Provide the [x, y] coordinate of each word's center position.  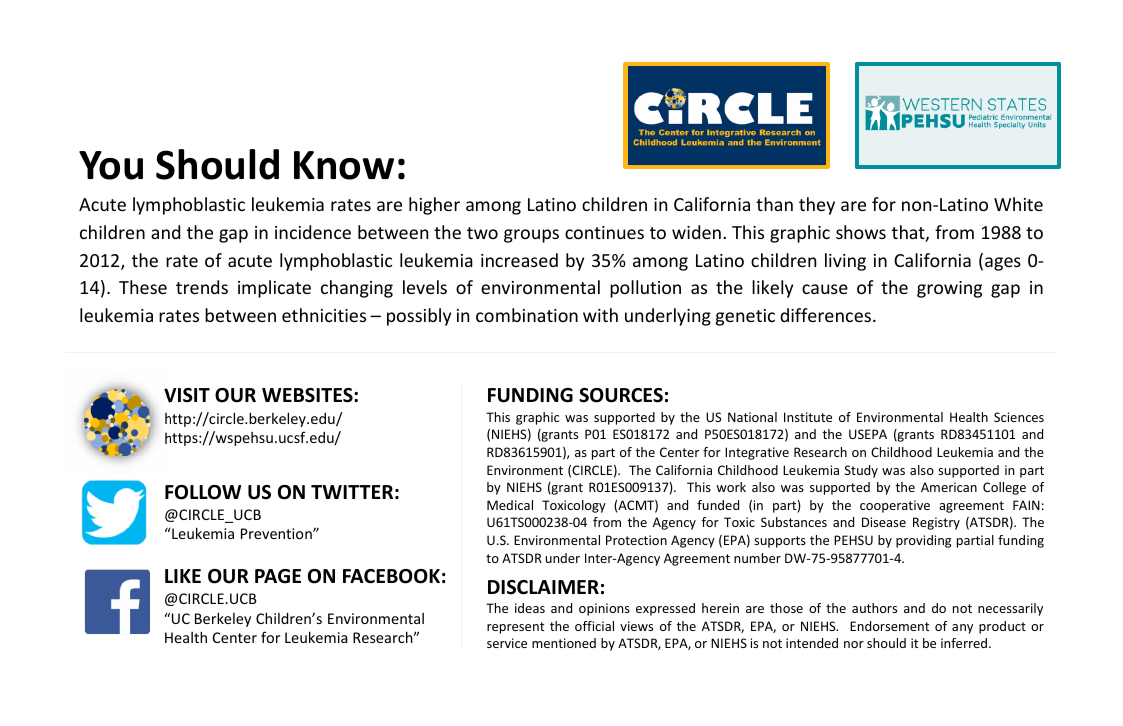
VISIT [187, 395]
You [111, 165]
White [1018, 204]
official [594, 626]
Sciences [1019, 417]
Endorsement [889, 626]
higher [434, 206]
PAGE [278, 576]
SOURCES [621, 395]
